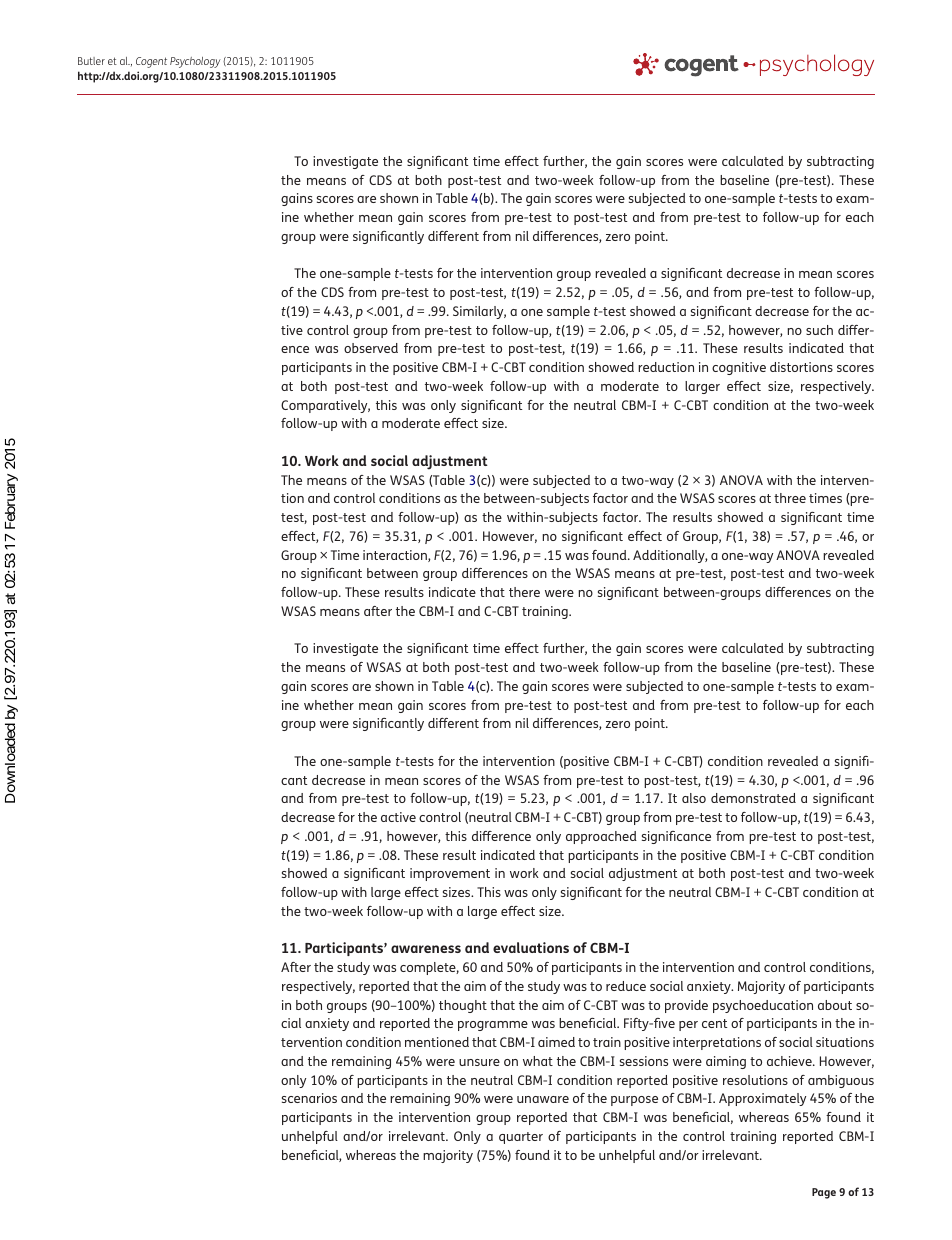 The height and width of the screenshot is (1240, 952). What do you see at coordinates (521, 1138) in the screenshot?
I see `quarter` at bounding box center [521, 1138].
